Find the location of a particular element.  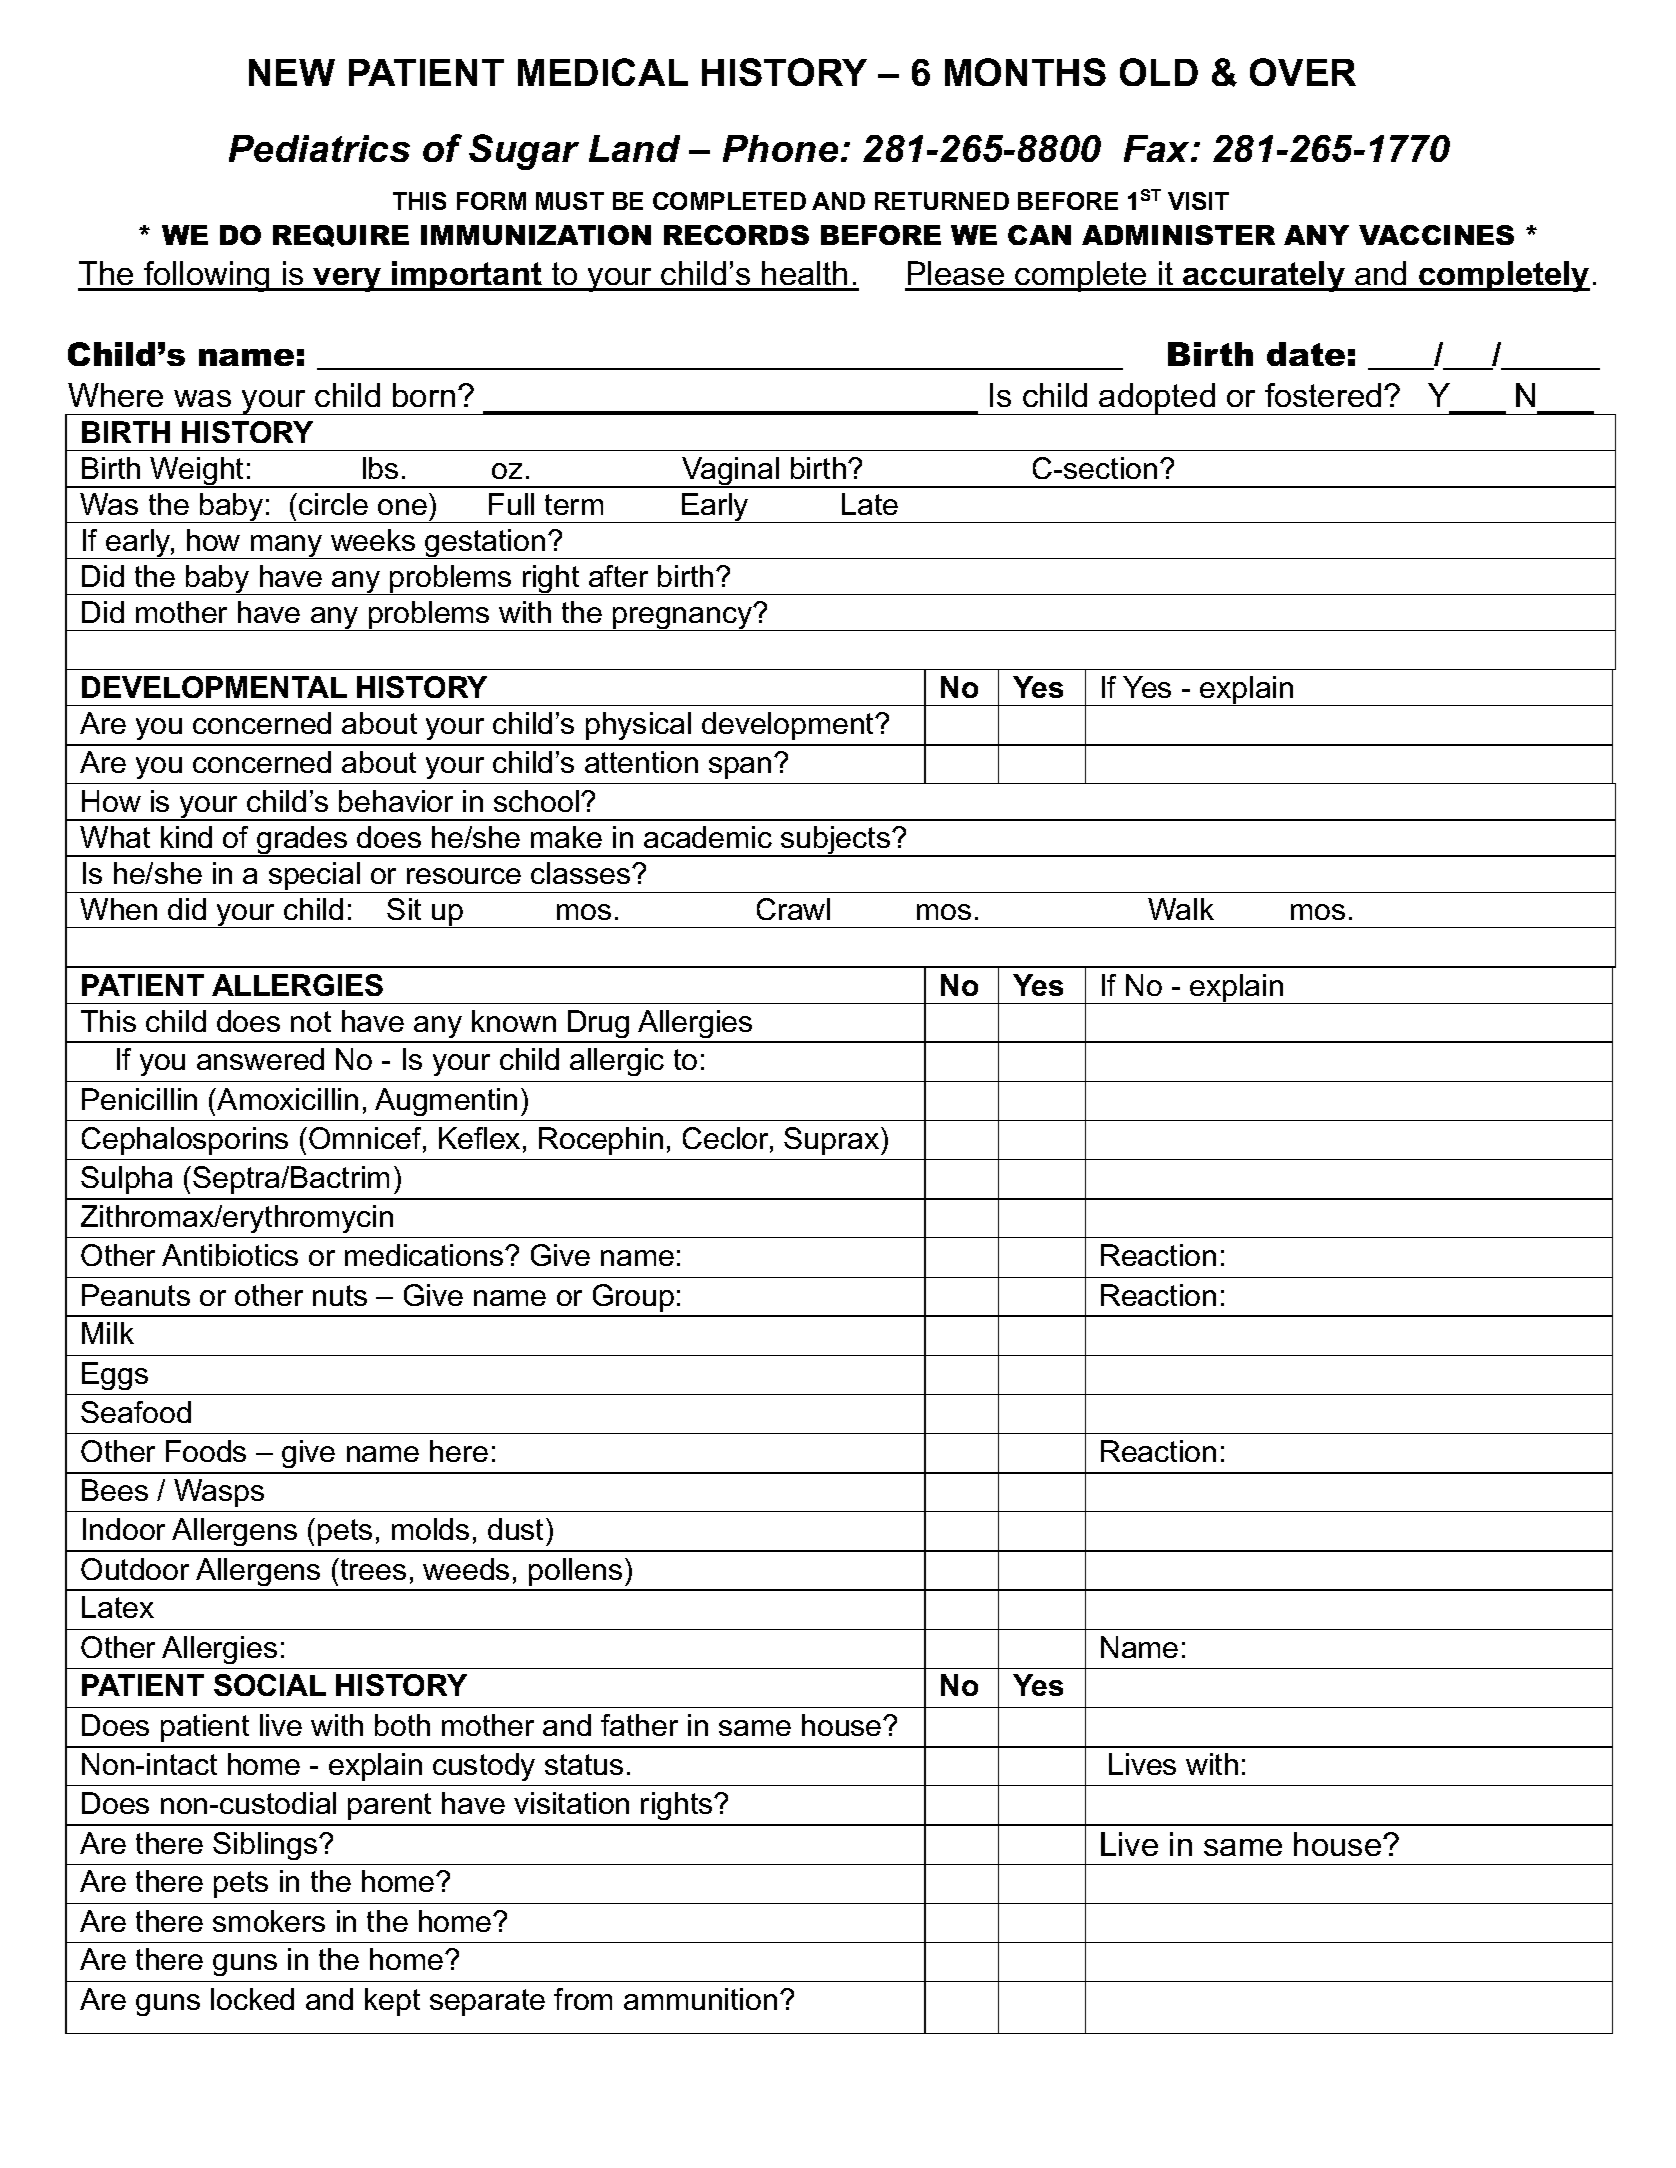

dust is located at coordinates (517, 1529).
